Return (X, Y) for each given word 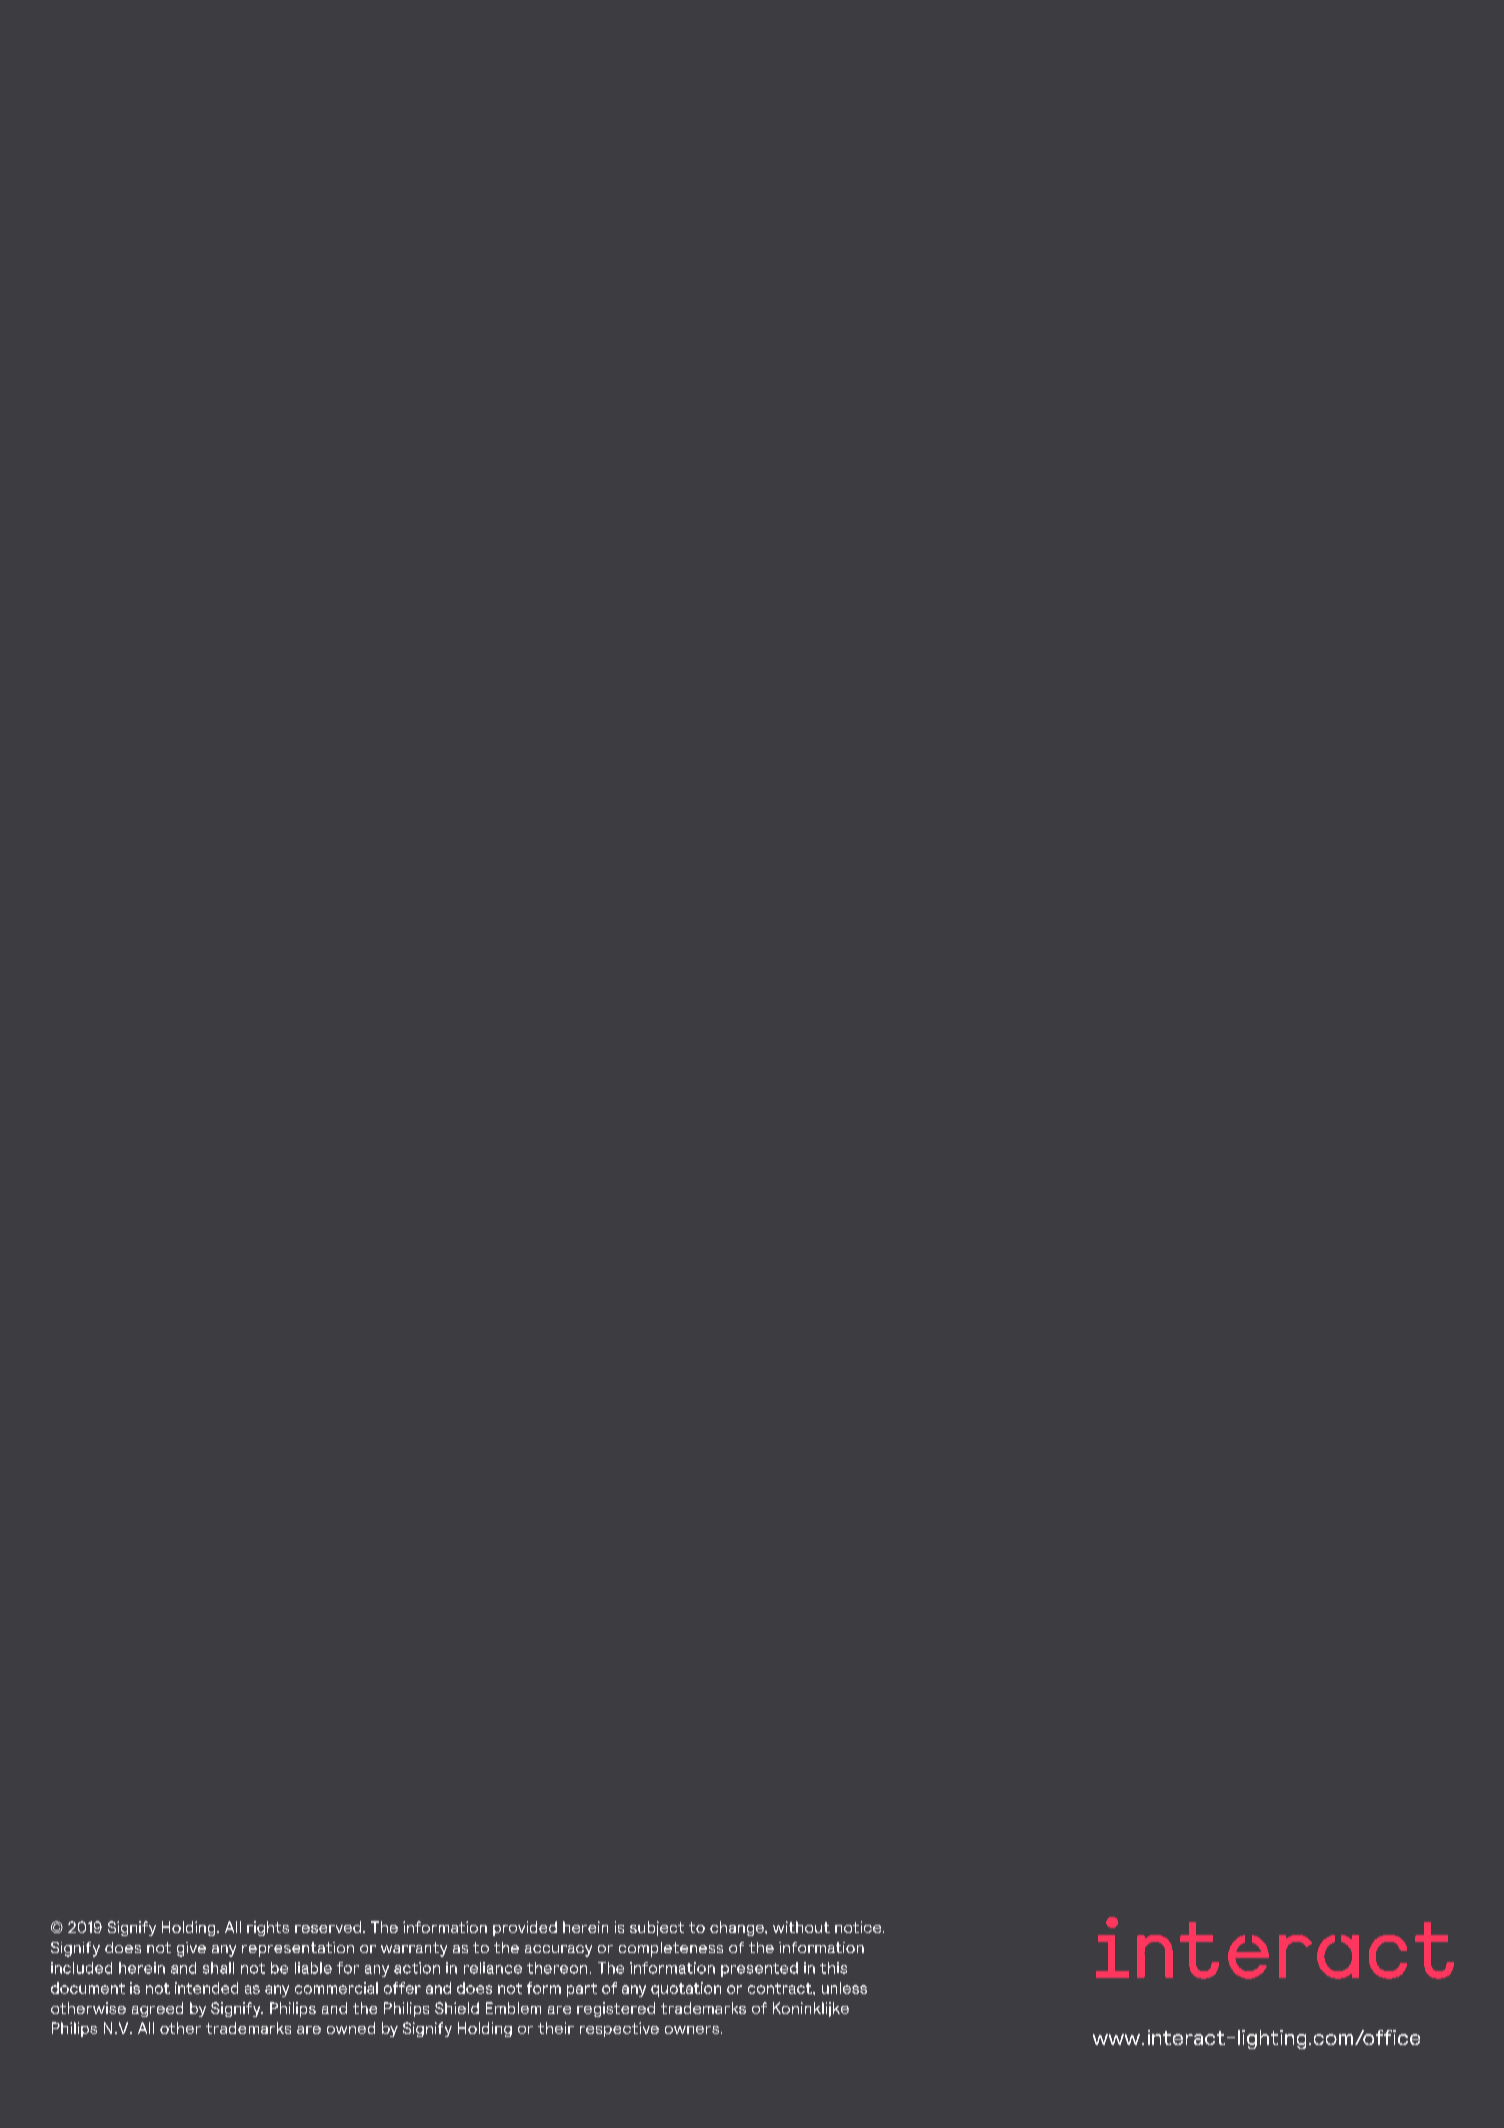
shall (218, 1968)
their (556, 2028)
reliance (493, 1968)
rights (268, 1928)
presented (759, 1969)
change (738, 1928)
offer (402, 1988)
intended (206, 1988)
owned (351, 2028)
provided (525, 1928)
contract (781, 1988)
